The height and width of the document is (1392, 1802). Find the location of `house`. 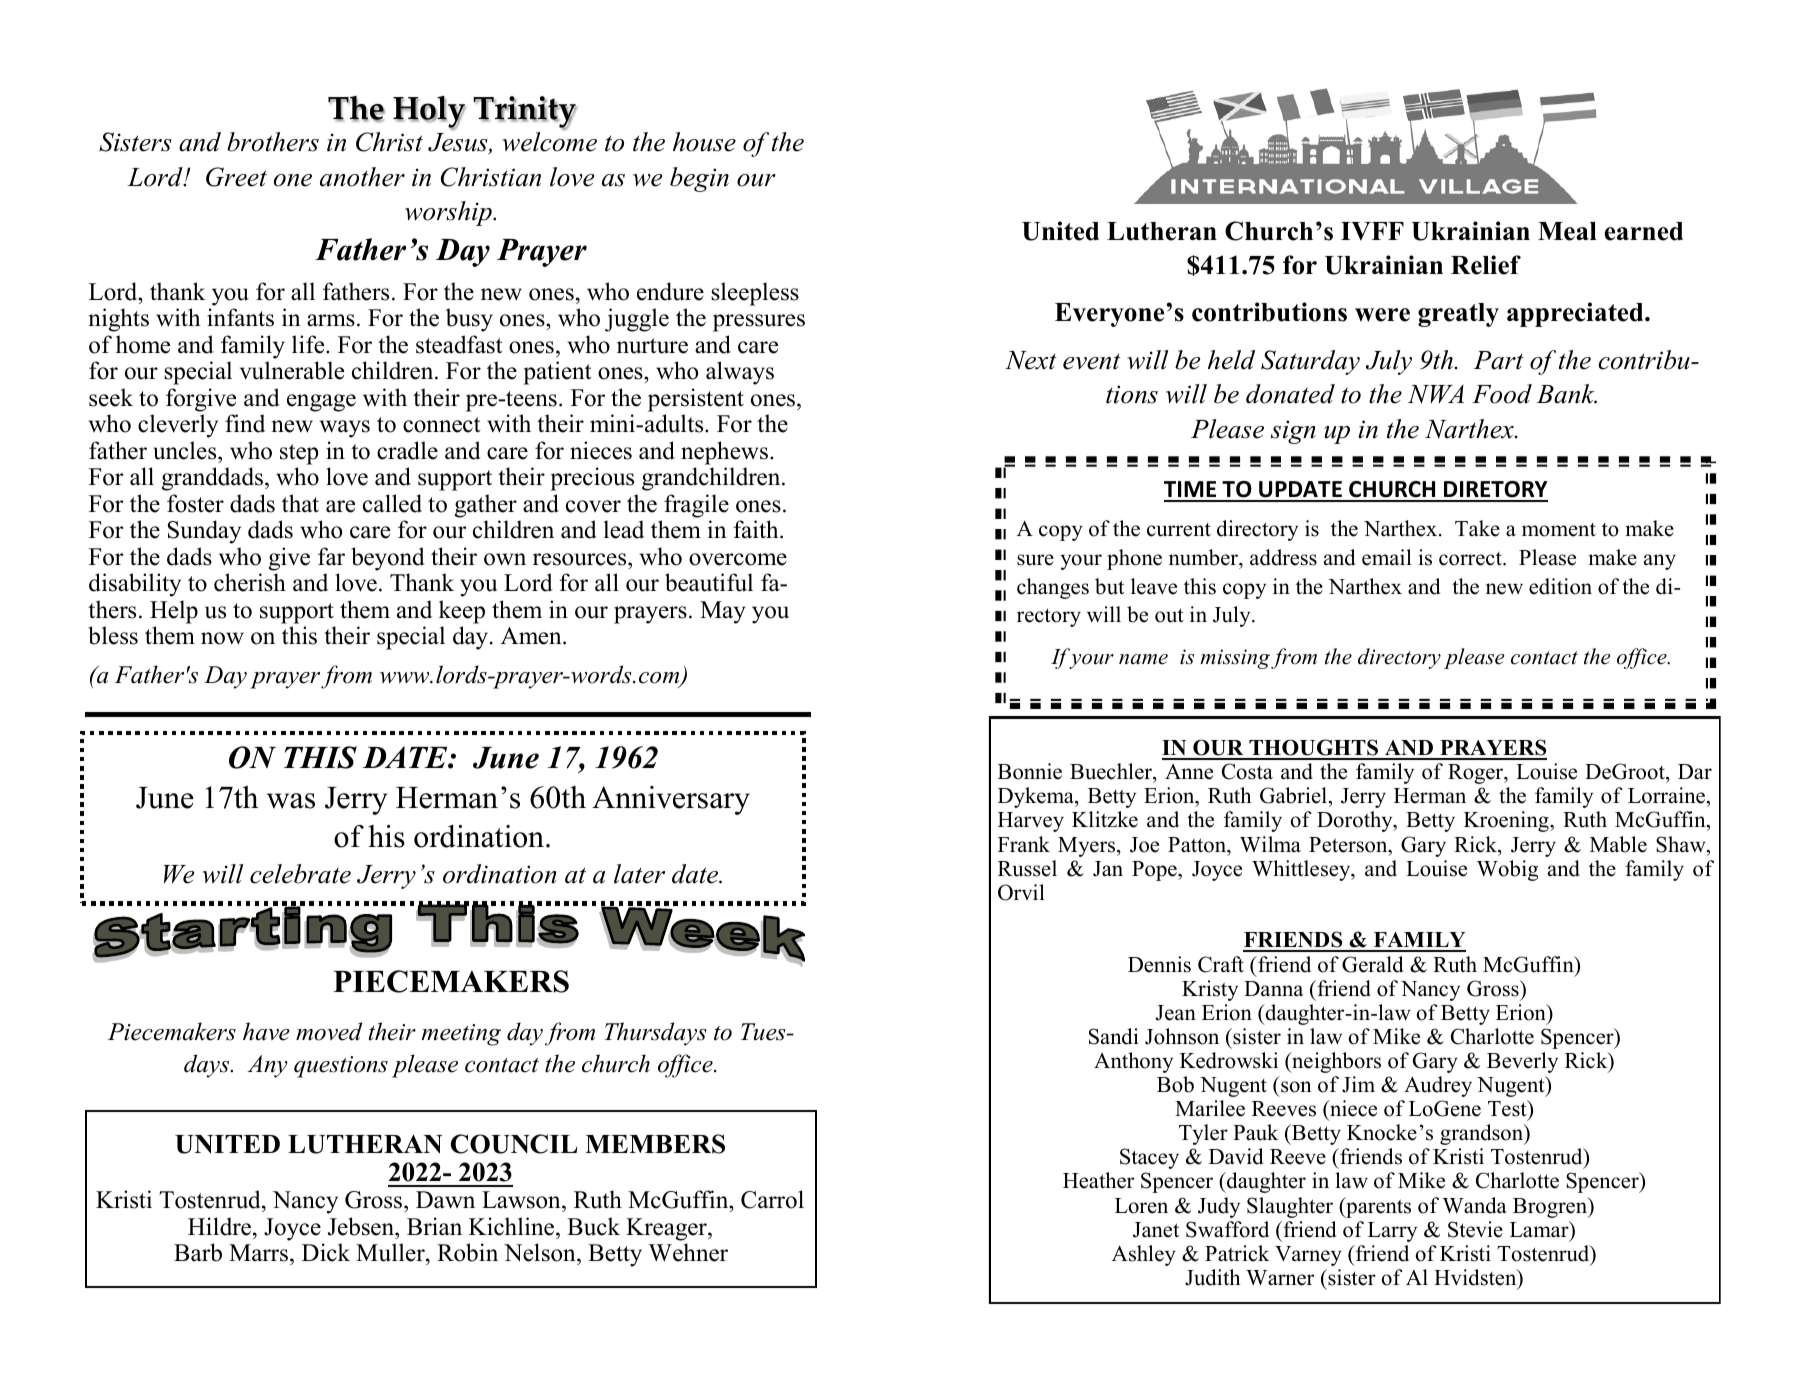

house is located at coordinates (704, 142).
